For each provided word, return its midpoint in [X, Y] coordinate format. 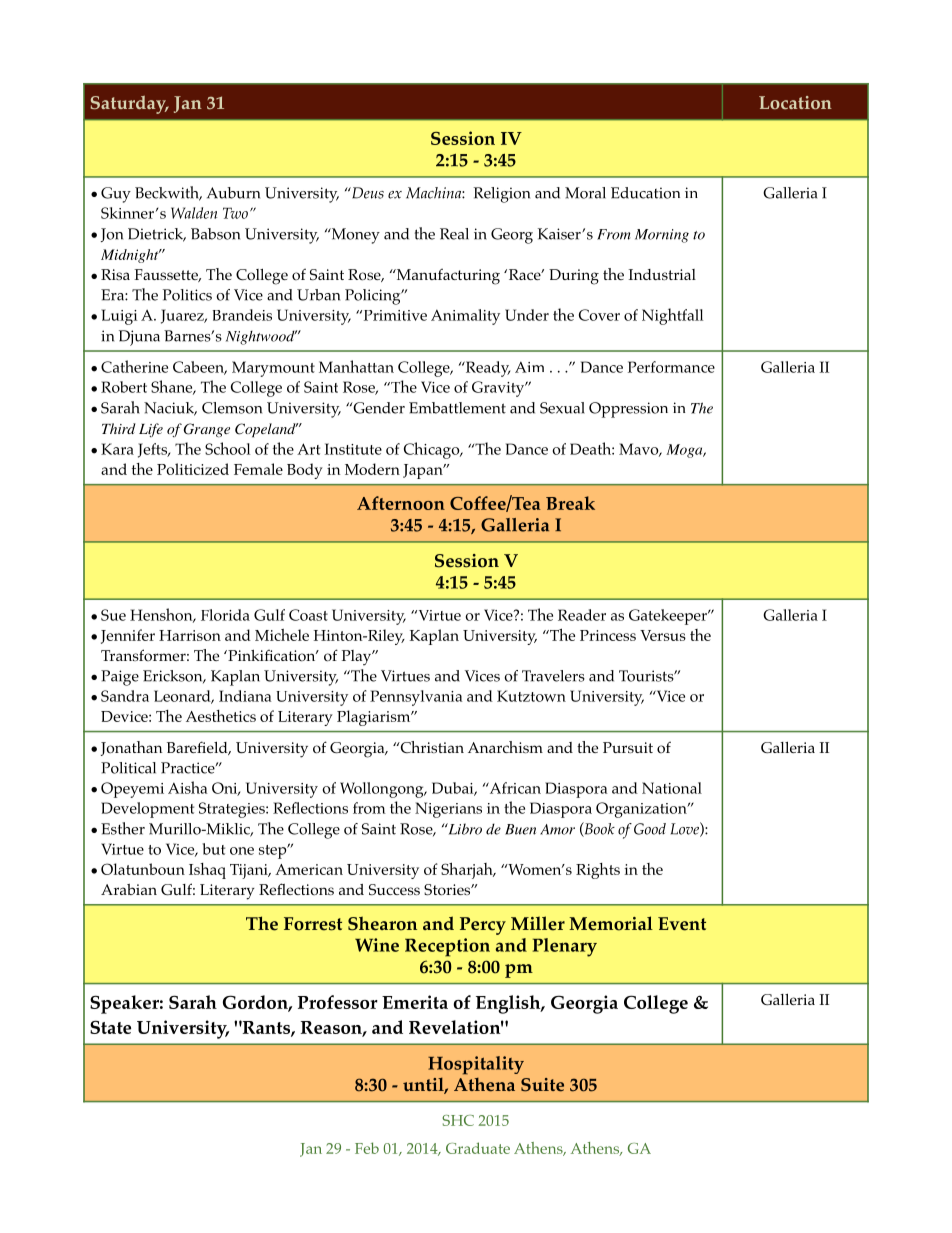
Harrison [190, 635]
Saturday [129, 105]
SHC [458, 1120]
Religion [501, 195]
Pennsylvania [416, 698]
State [110, 1027]
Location [795, 102]
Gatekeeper [669, 617]
